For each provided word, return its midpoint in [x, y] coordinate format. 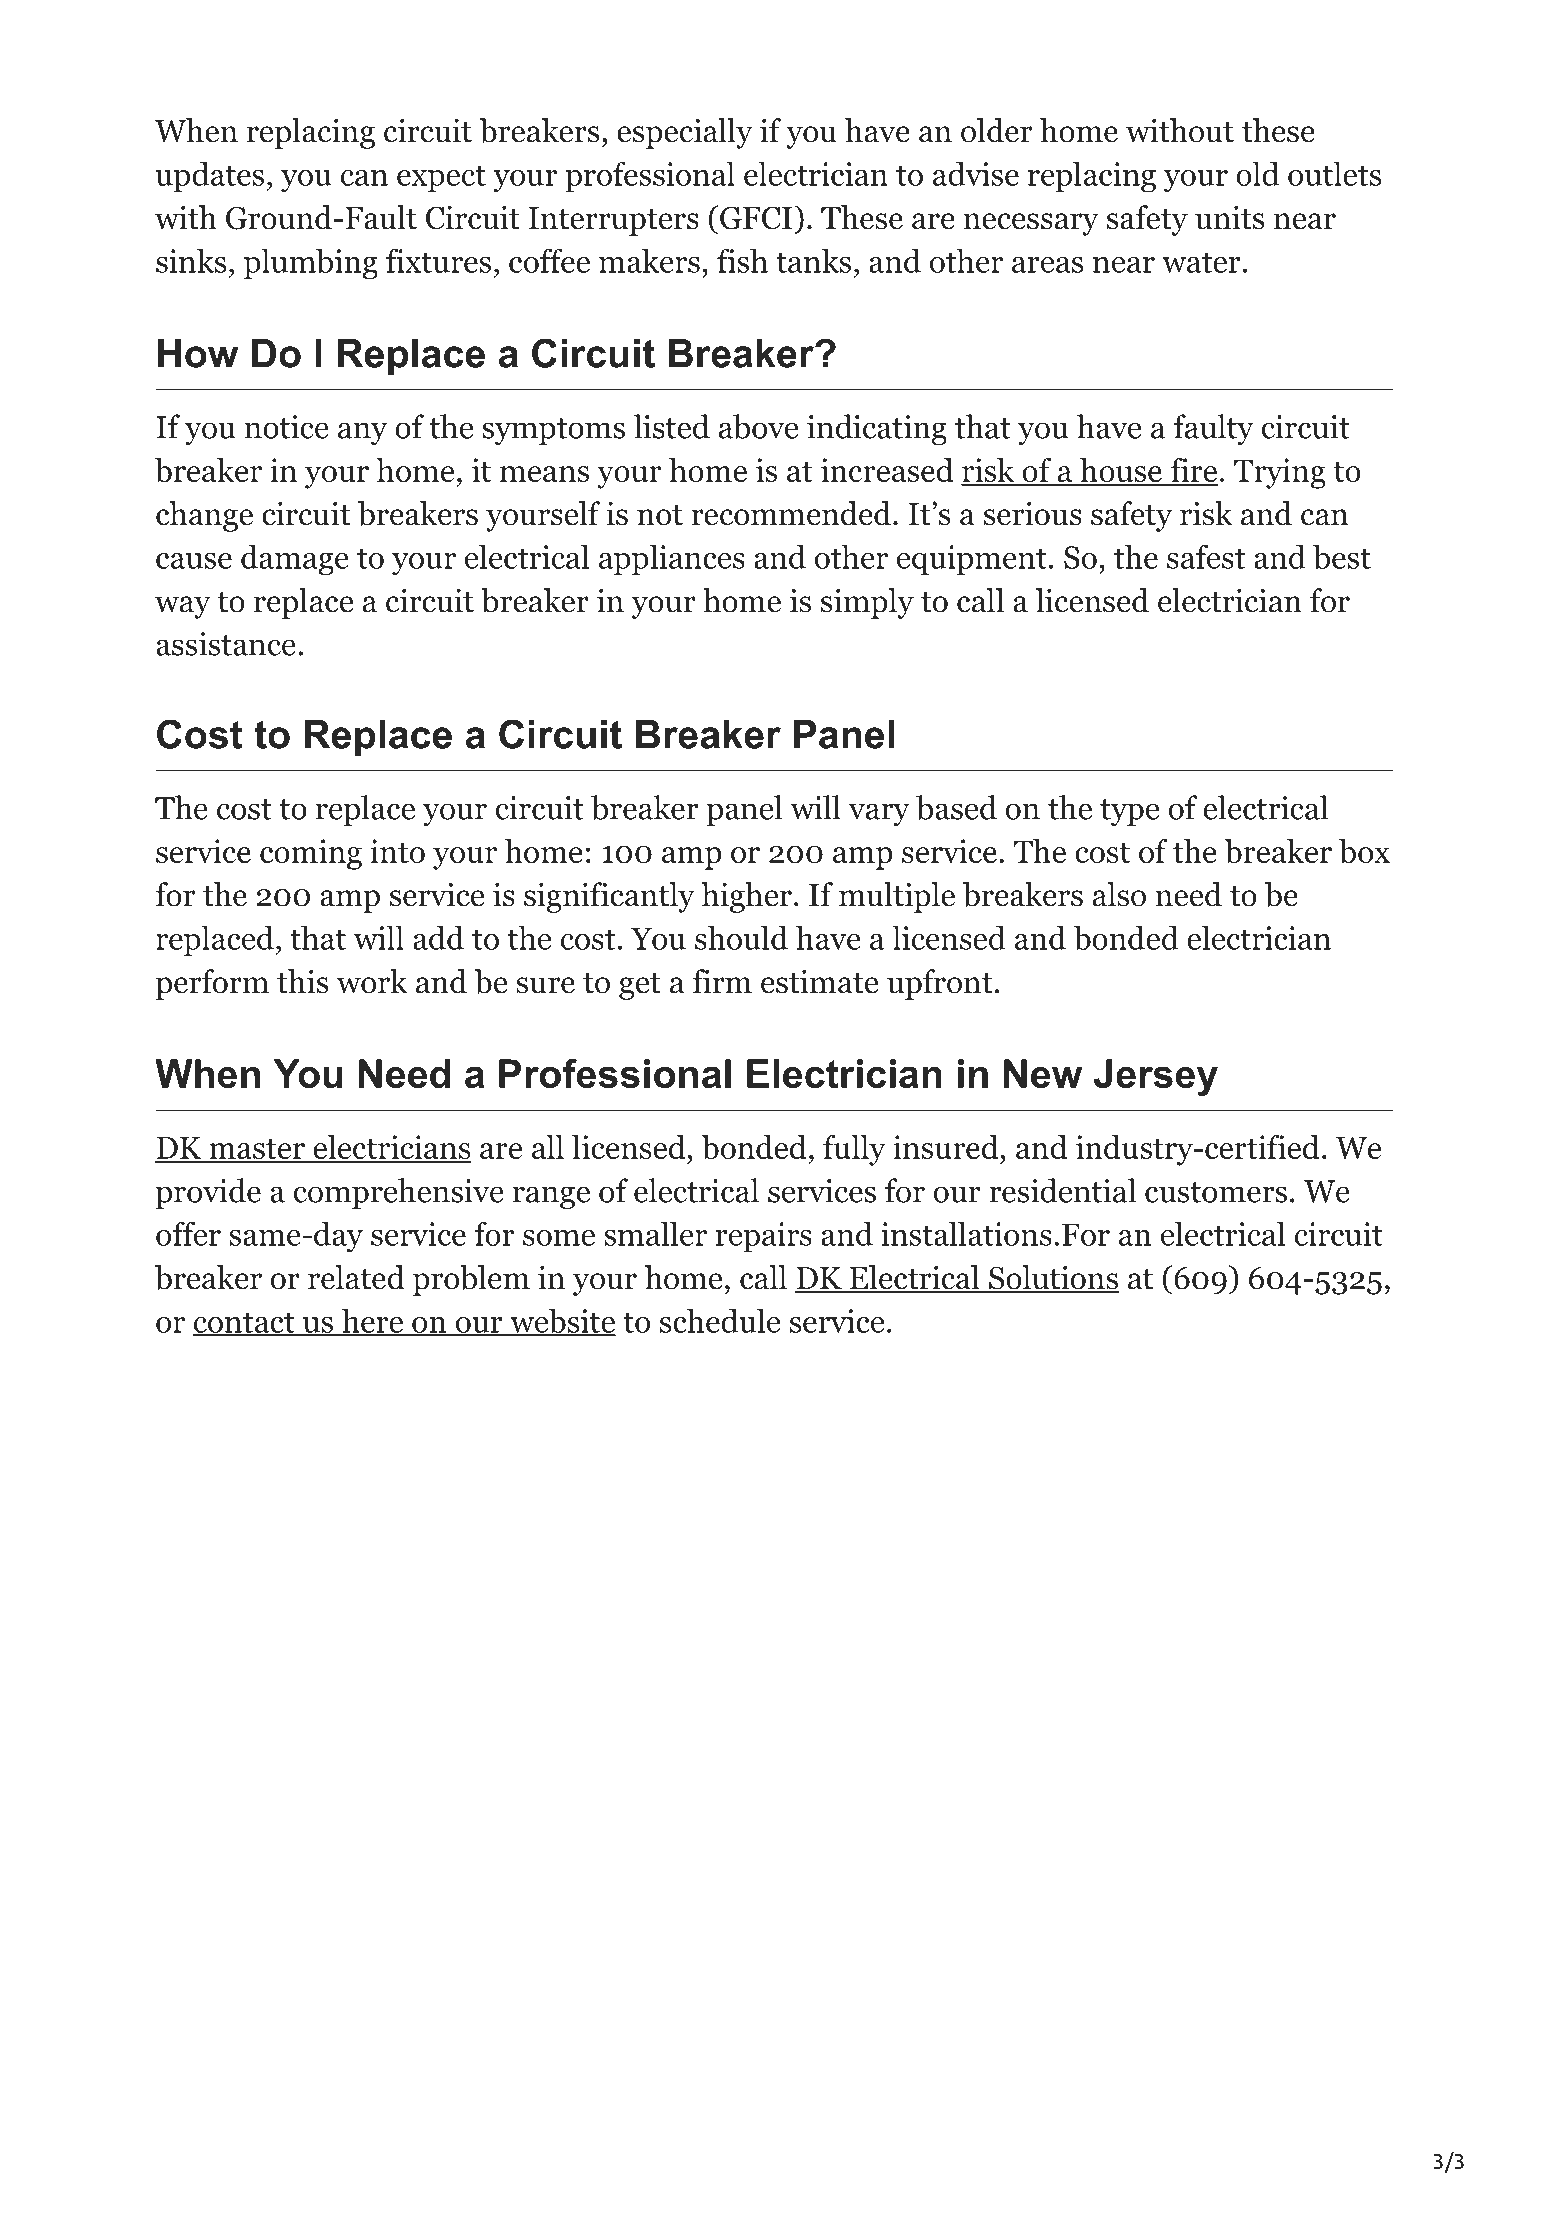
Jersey [1156, 1077]
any [363, 433]
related [356, 1277]
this [302, 981]
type [1129, 812]
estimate [819, 981]
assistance [226, 644]
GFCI [754, 217]
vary [879, 814]
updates [210, 177]
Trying [1280, 473]
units [1229, 217]
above [758, 426]
